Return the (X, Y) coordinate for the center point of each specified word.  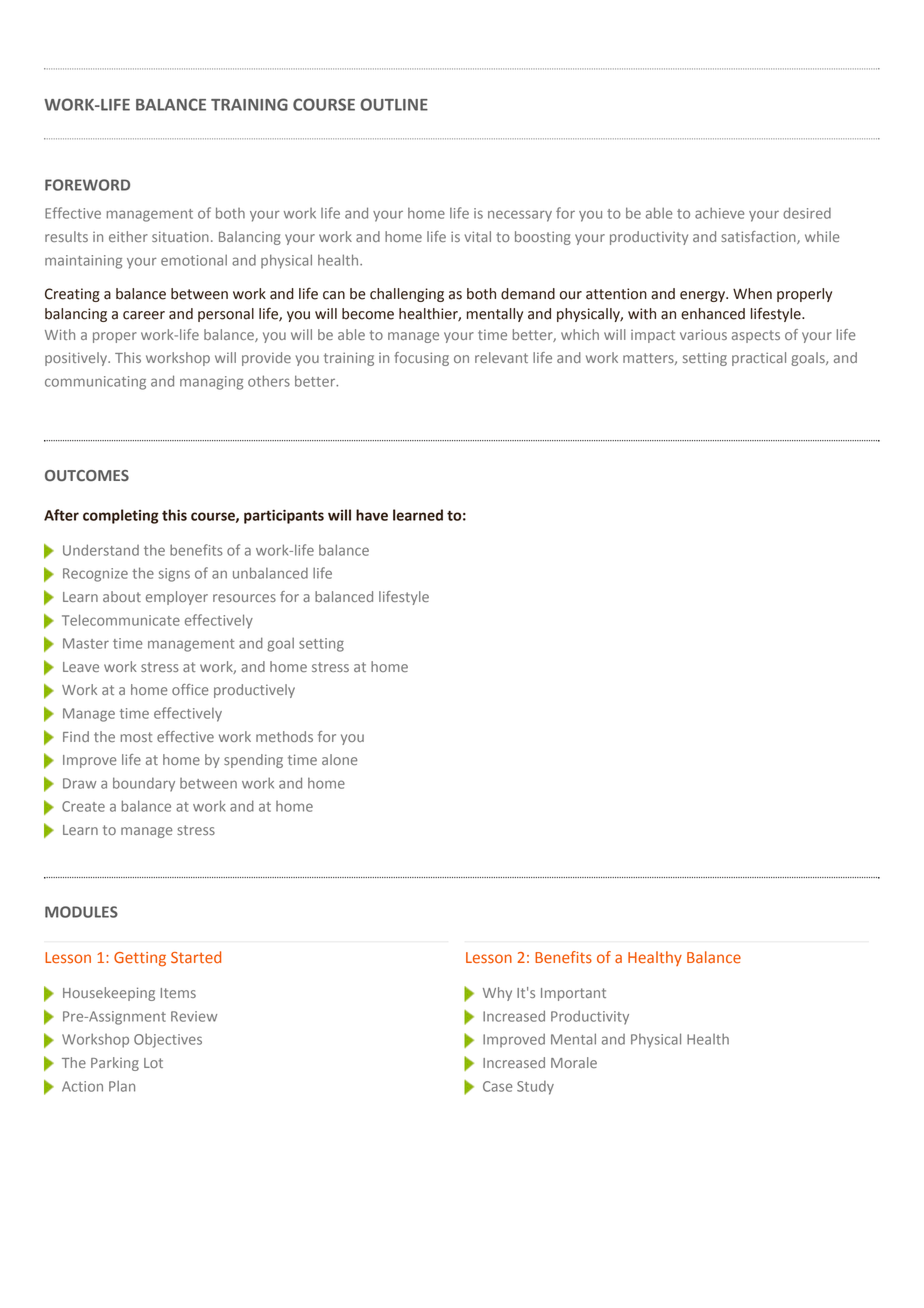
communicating (95, 383)
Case (497, 1086)
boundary (144, 784)
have (372, 515)
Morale (574, 1062)
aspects (756, 336)
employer (177, 598)
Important (573, 994)
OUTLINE (394, 104)
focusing (421, 359)
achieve (719, 213)
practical (759, 359)
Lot (153, 1063)
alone (340, 759)
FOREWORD (87, 185)
